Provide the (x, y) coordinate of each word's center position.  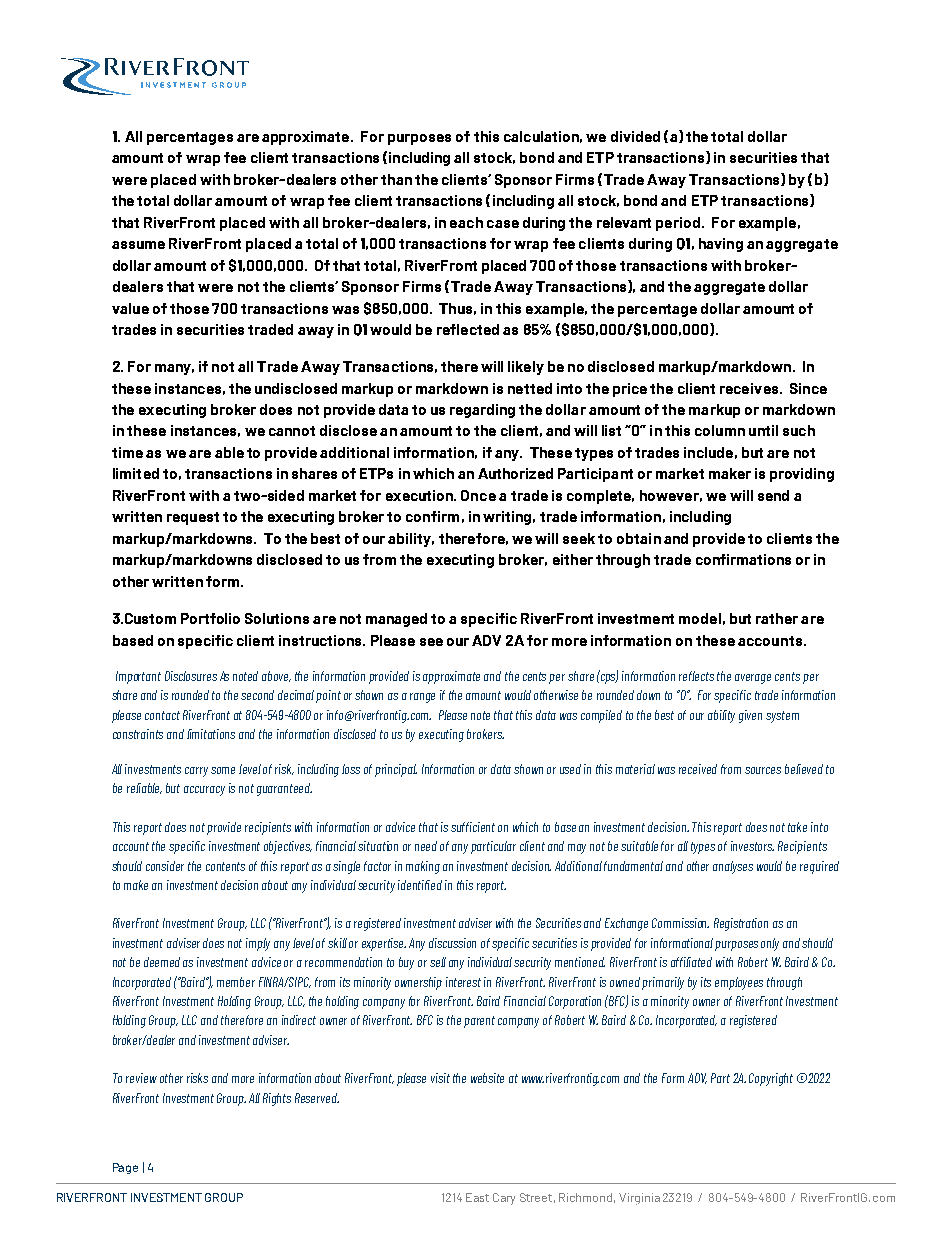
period (679, 224)
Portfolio (210, 618)
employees (739, 983)
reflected (468, 329)
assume (138, 245)
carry (196, 772)
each (466, 222)
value (130, 308)
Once (478, 495)
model (700, 618)
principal (396, 770)
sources (763, 770)
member (236, 982)
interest (463, 982)
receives (750, 388)
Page (125, 1168)
